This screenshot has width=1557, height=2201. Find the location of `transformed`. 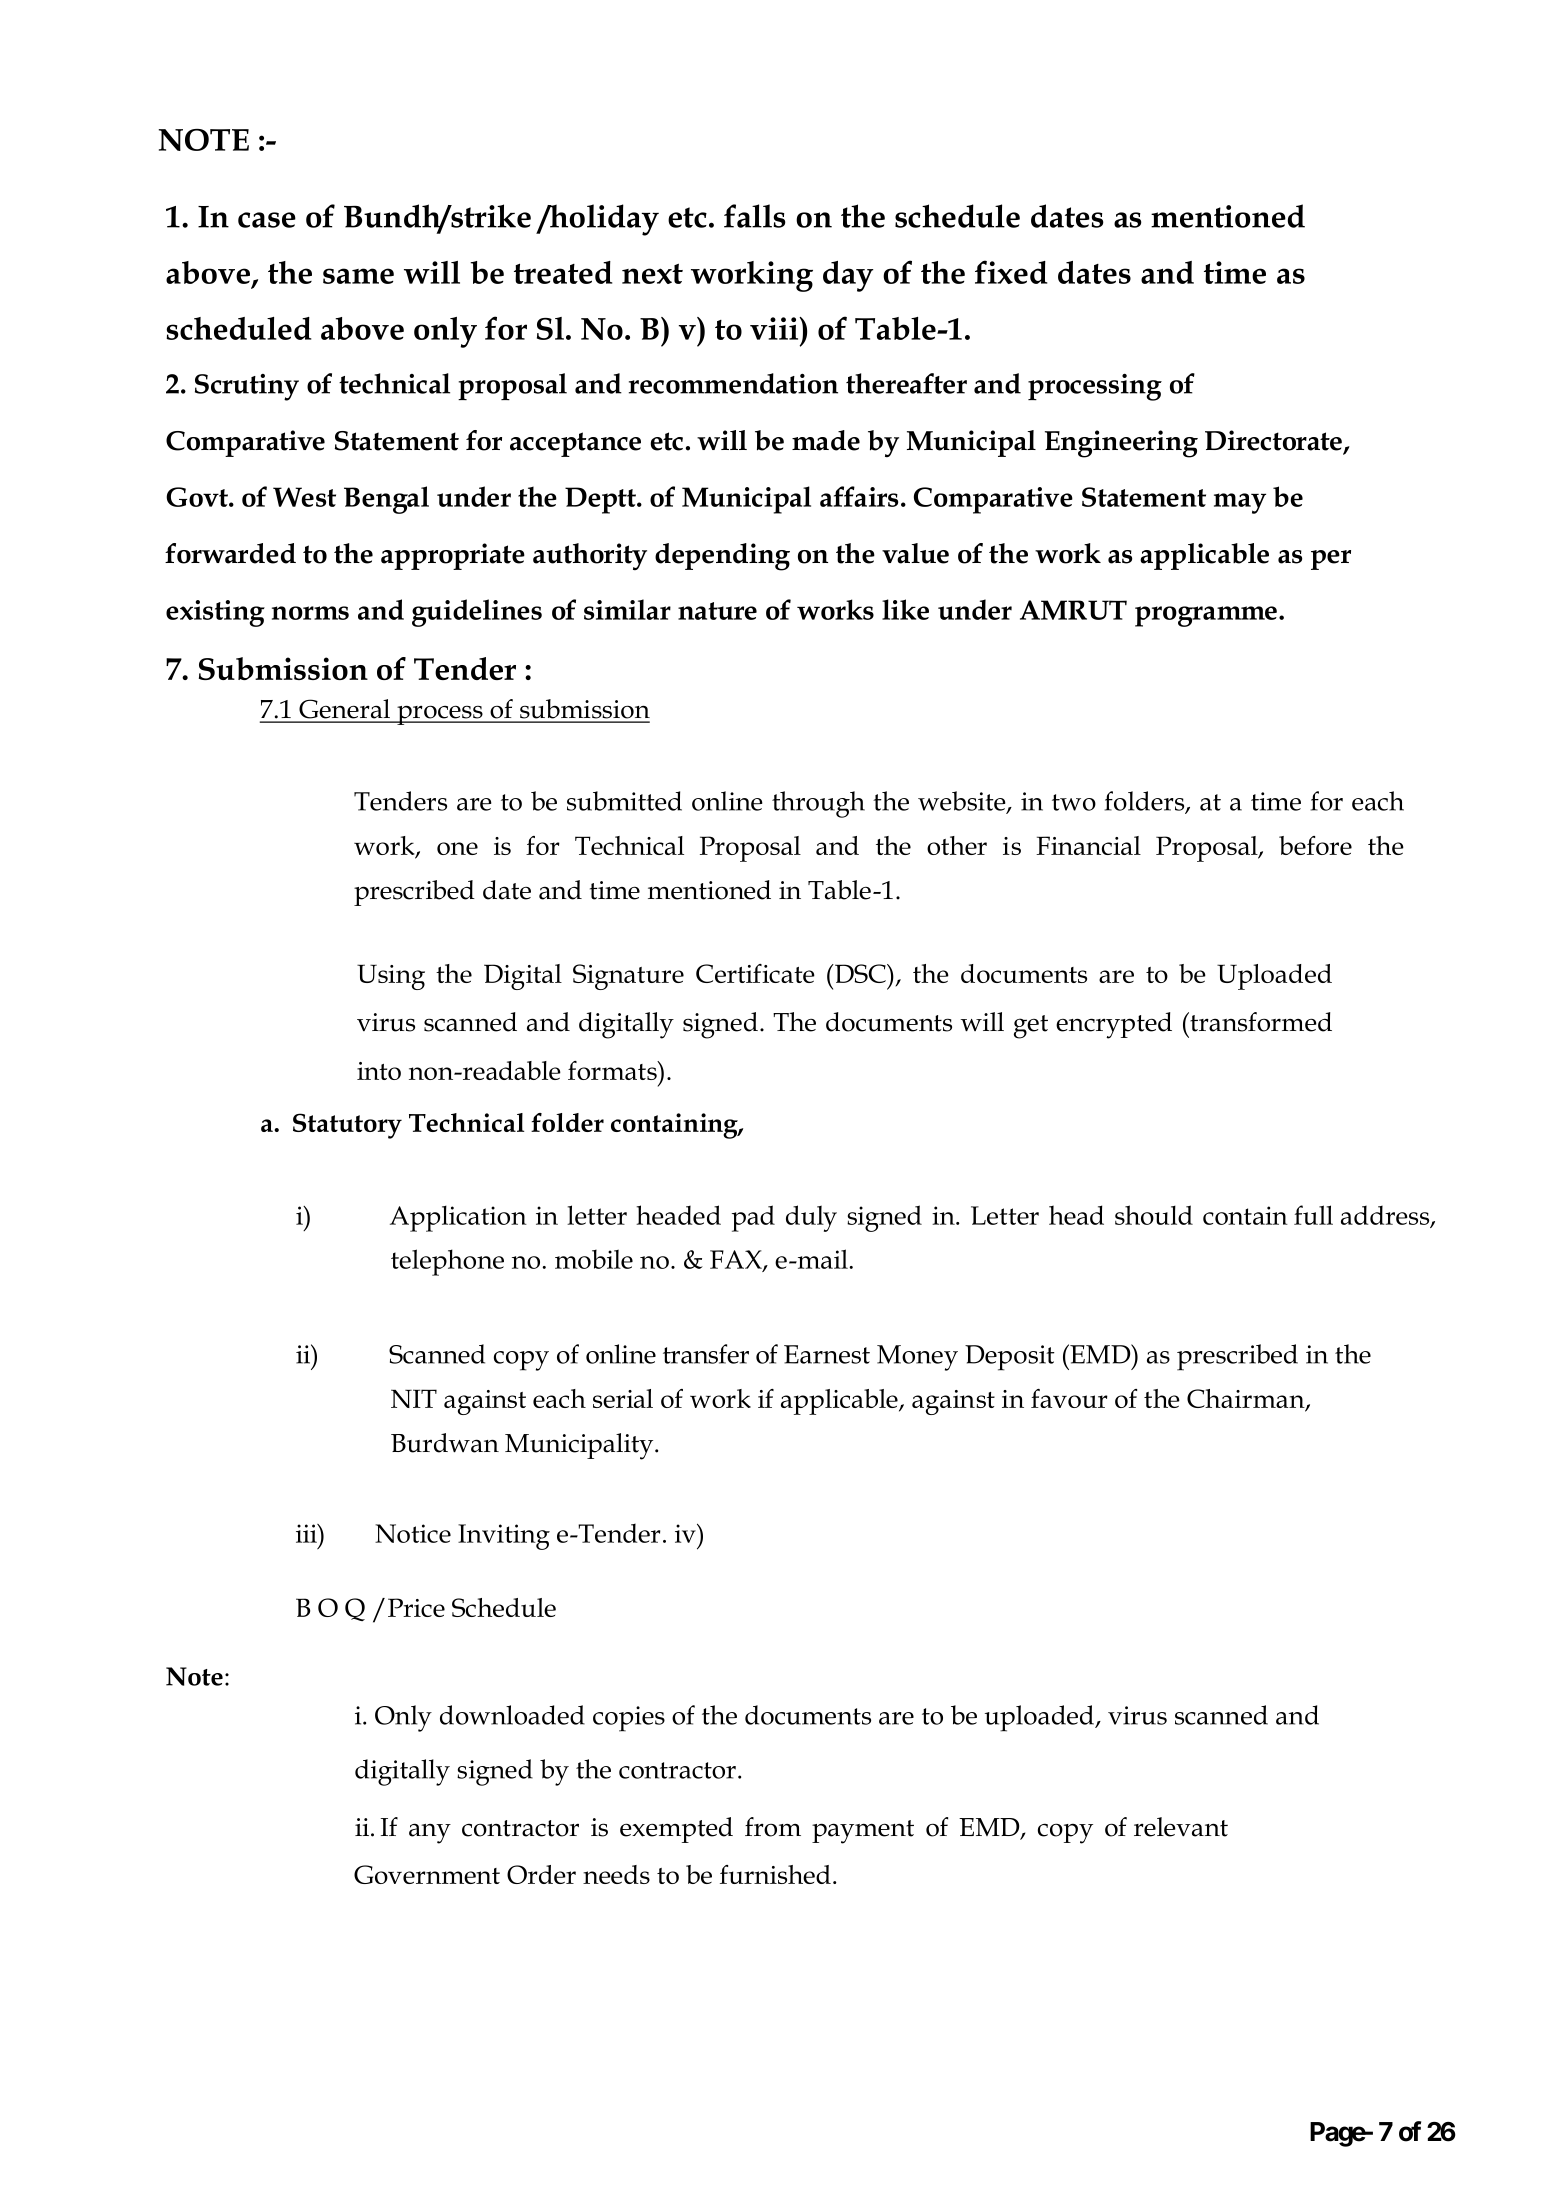

transformed is located at coordinates (1260, 1022).
